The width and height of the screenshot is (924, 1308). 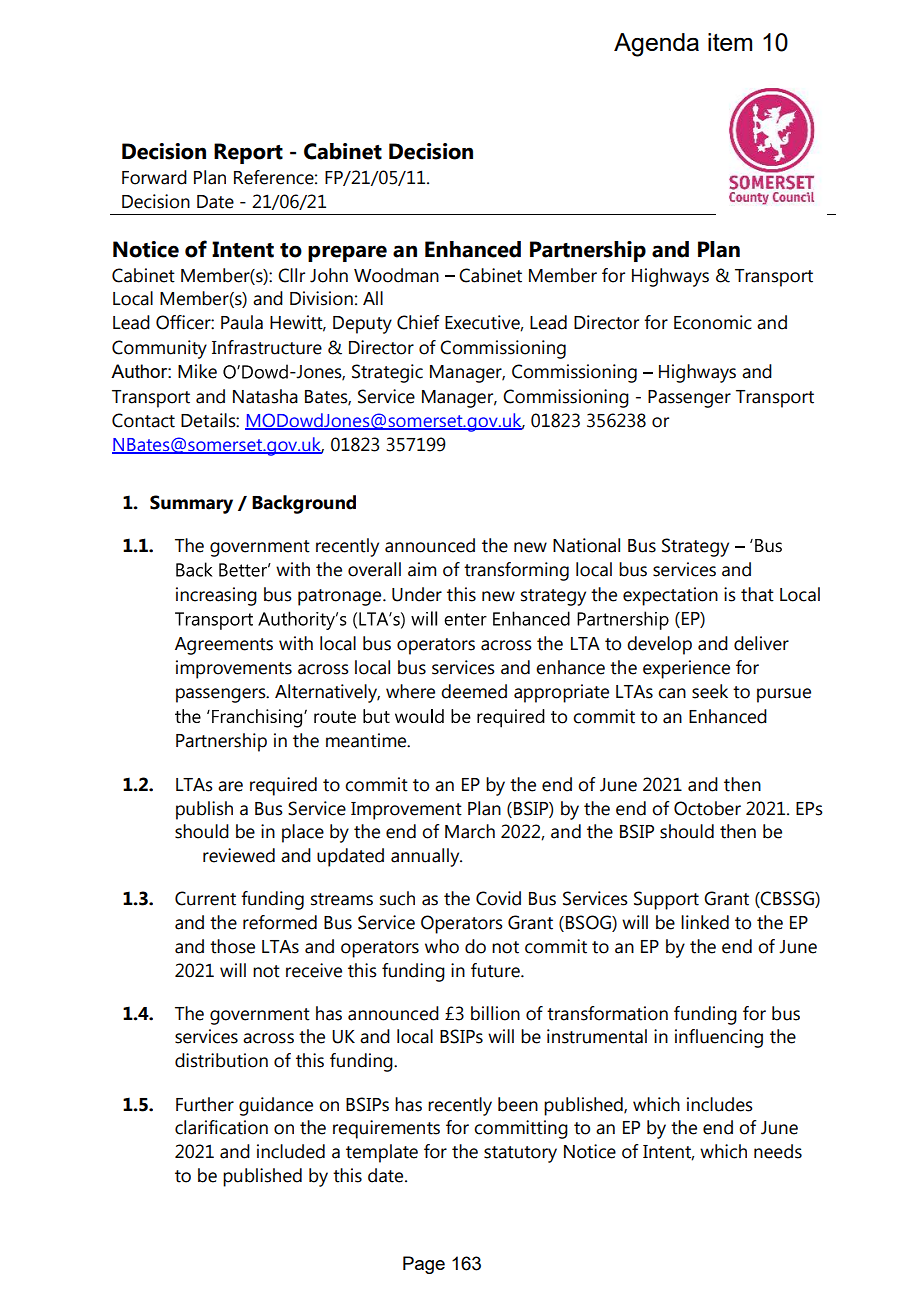 I want to click on Report, so click(x=248, y=153).
